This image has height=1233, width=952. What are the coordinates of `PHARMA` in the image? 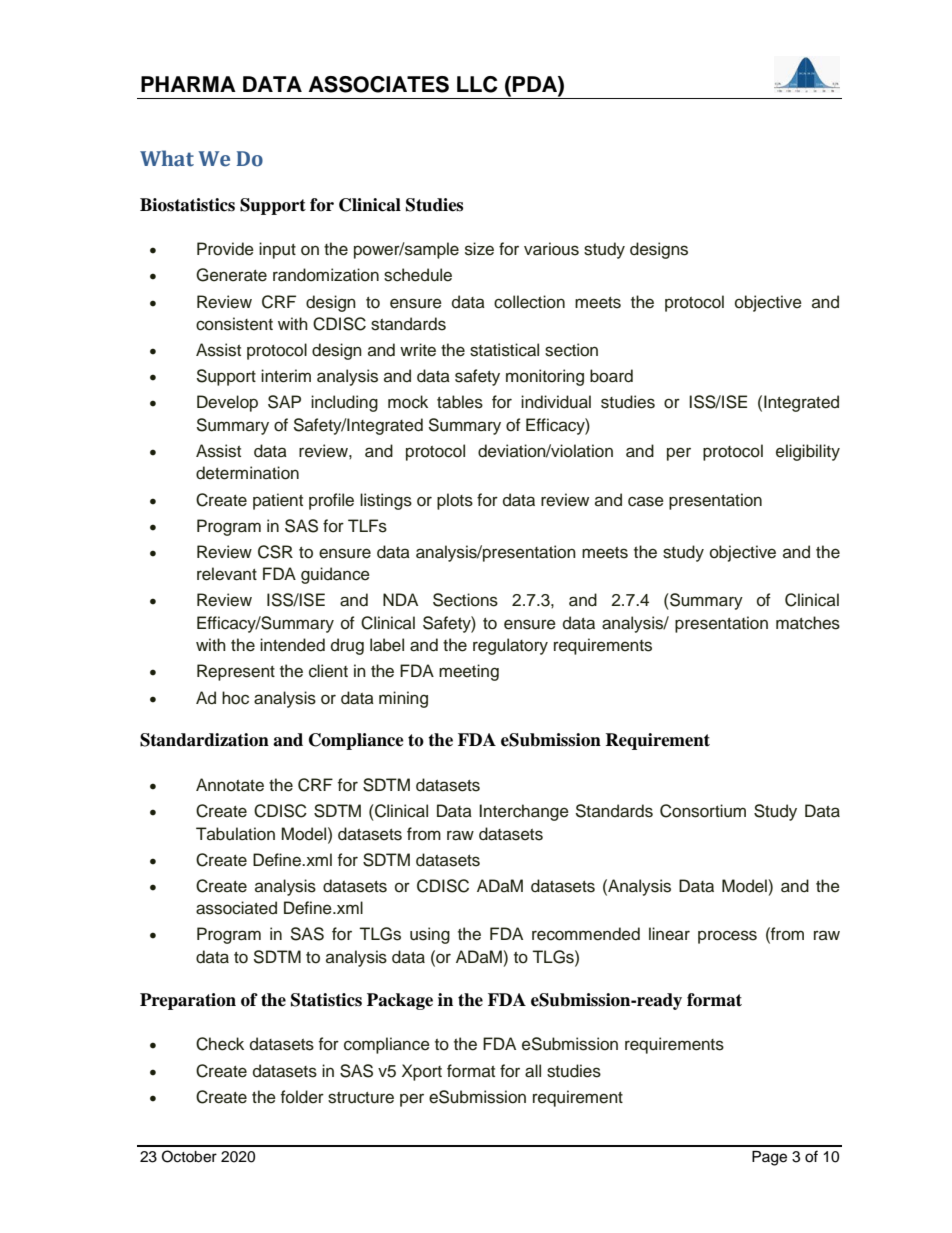 It's located at (188, 84).
